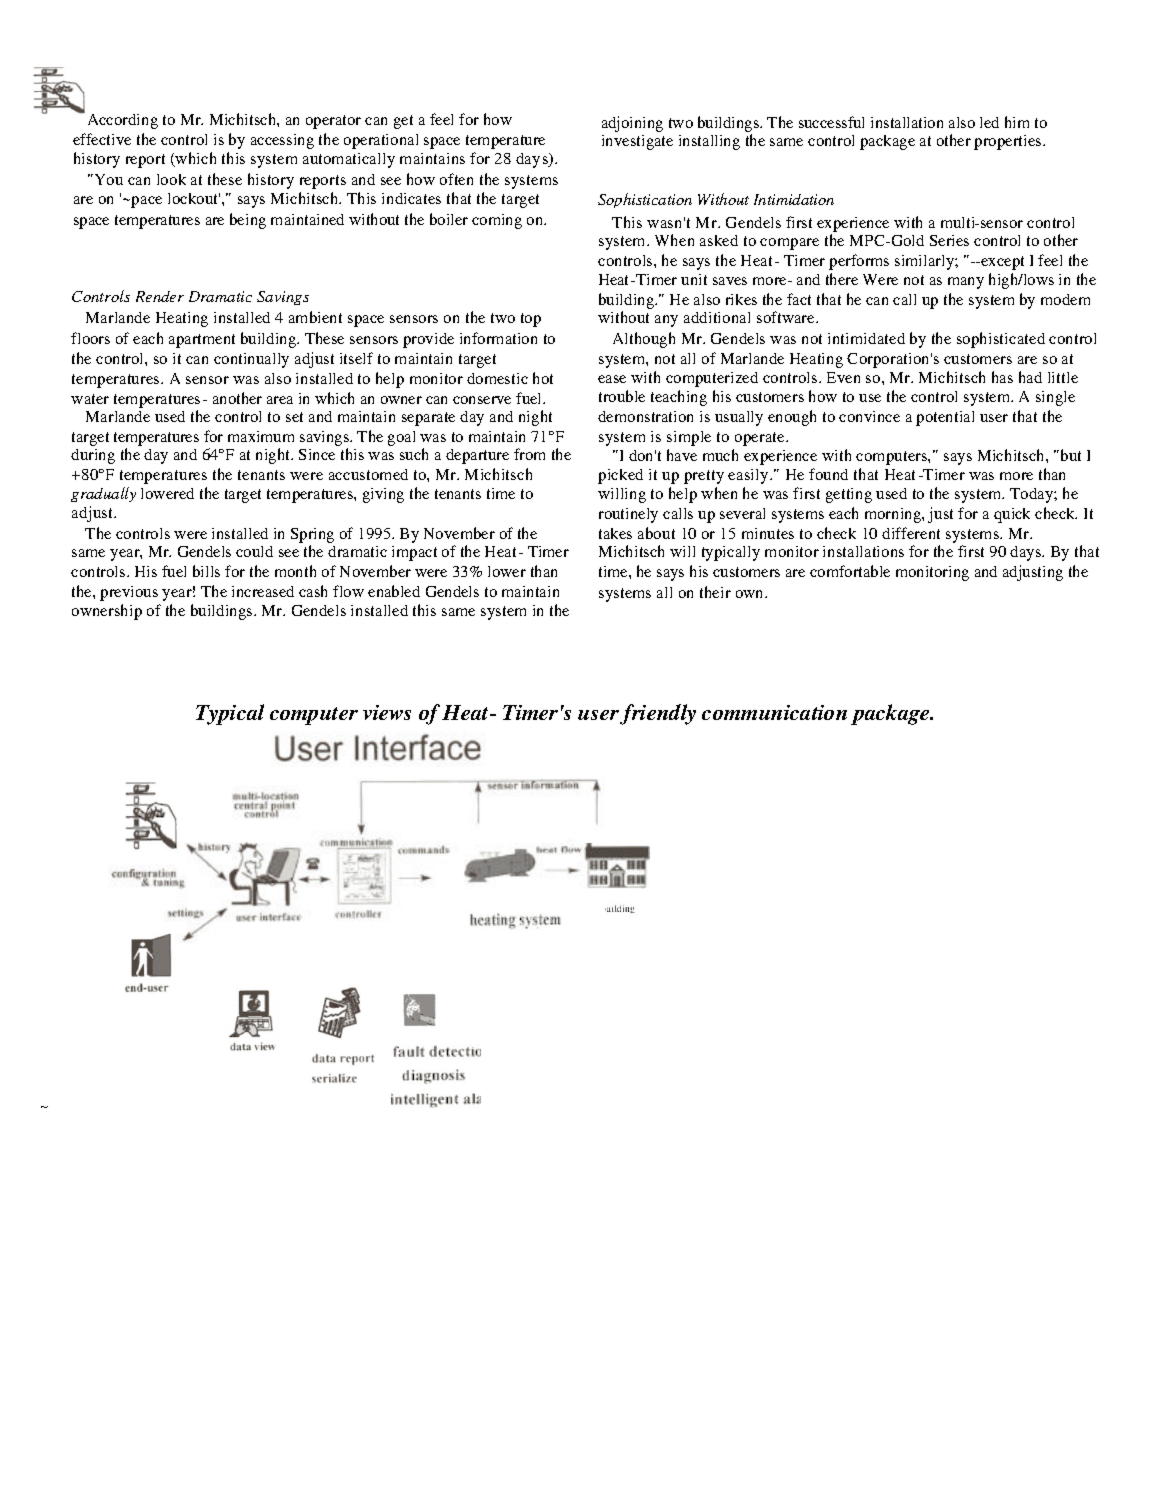 The height and width of the screenshot is (1487, 1149). What do you see at coordinates (774, 712) in the screenshot?
I see `communication` at bounding box center [774, 712].
